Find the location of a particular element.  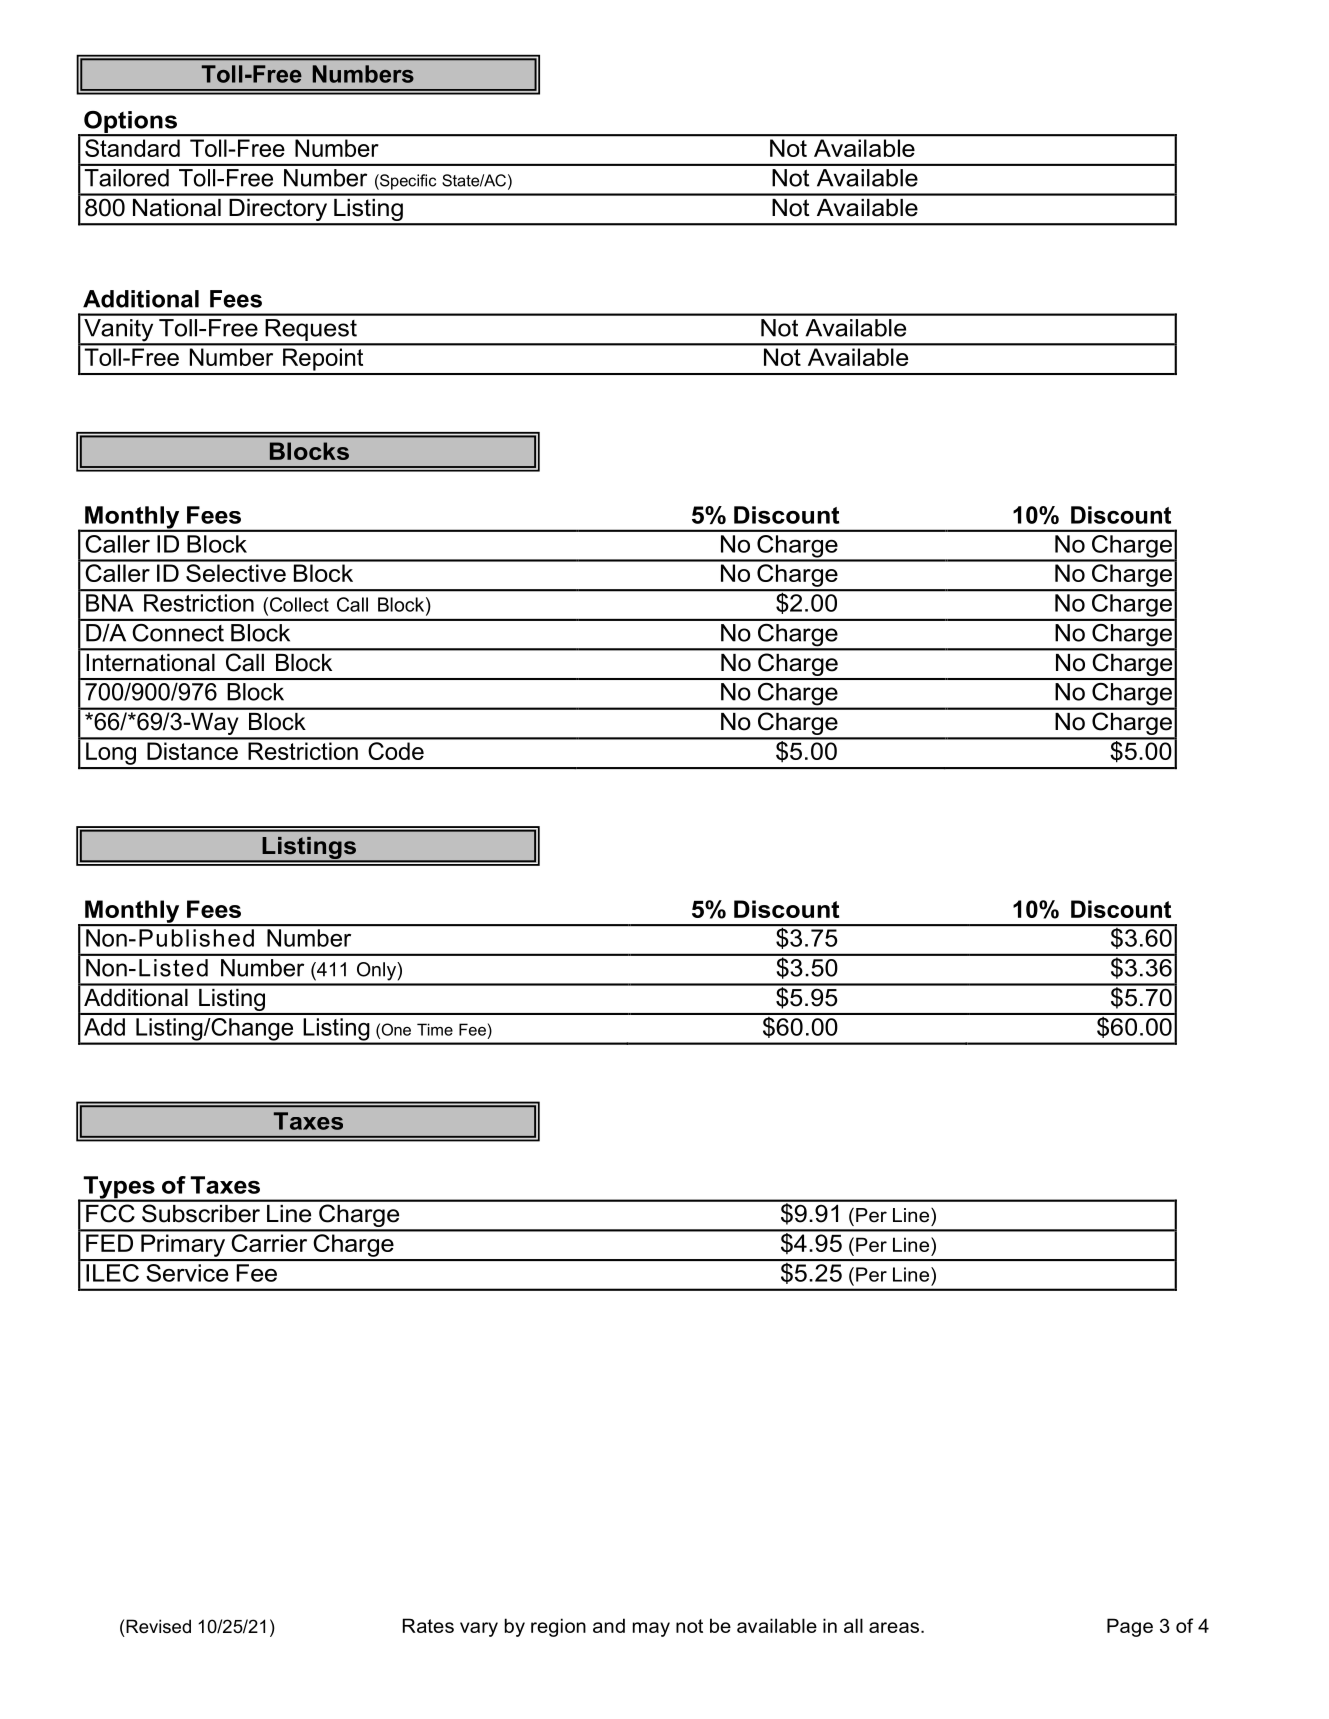

Collect is located at coordinates (298, 604).
